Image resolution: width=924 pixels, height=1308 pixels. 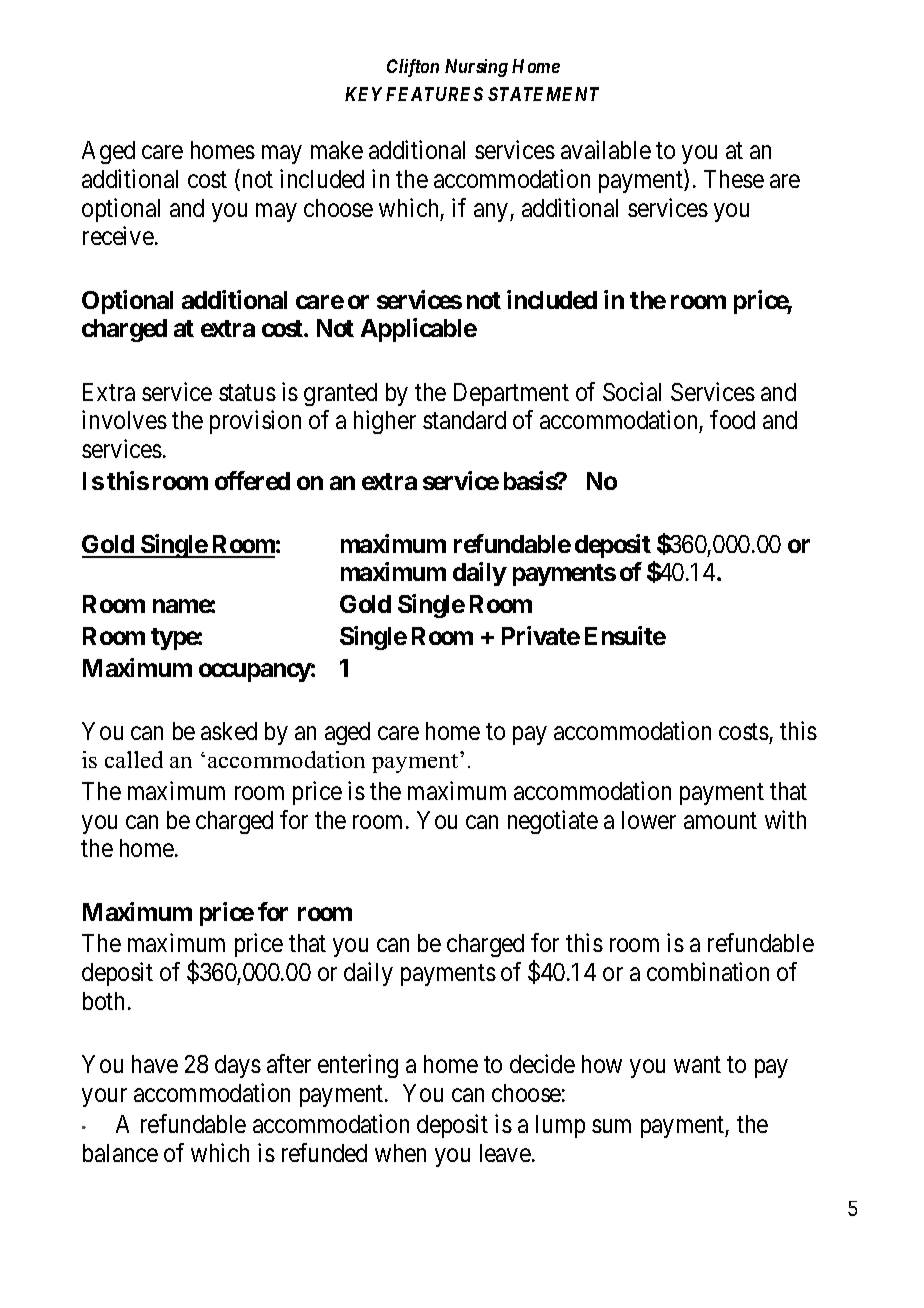 I want to click on receive, so click(x=118, y=235).
